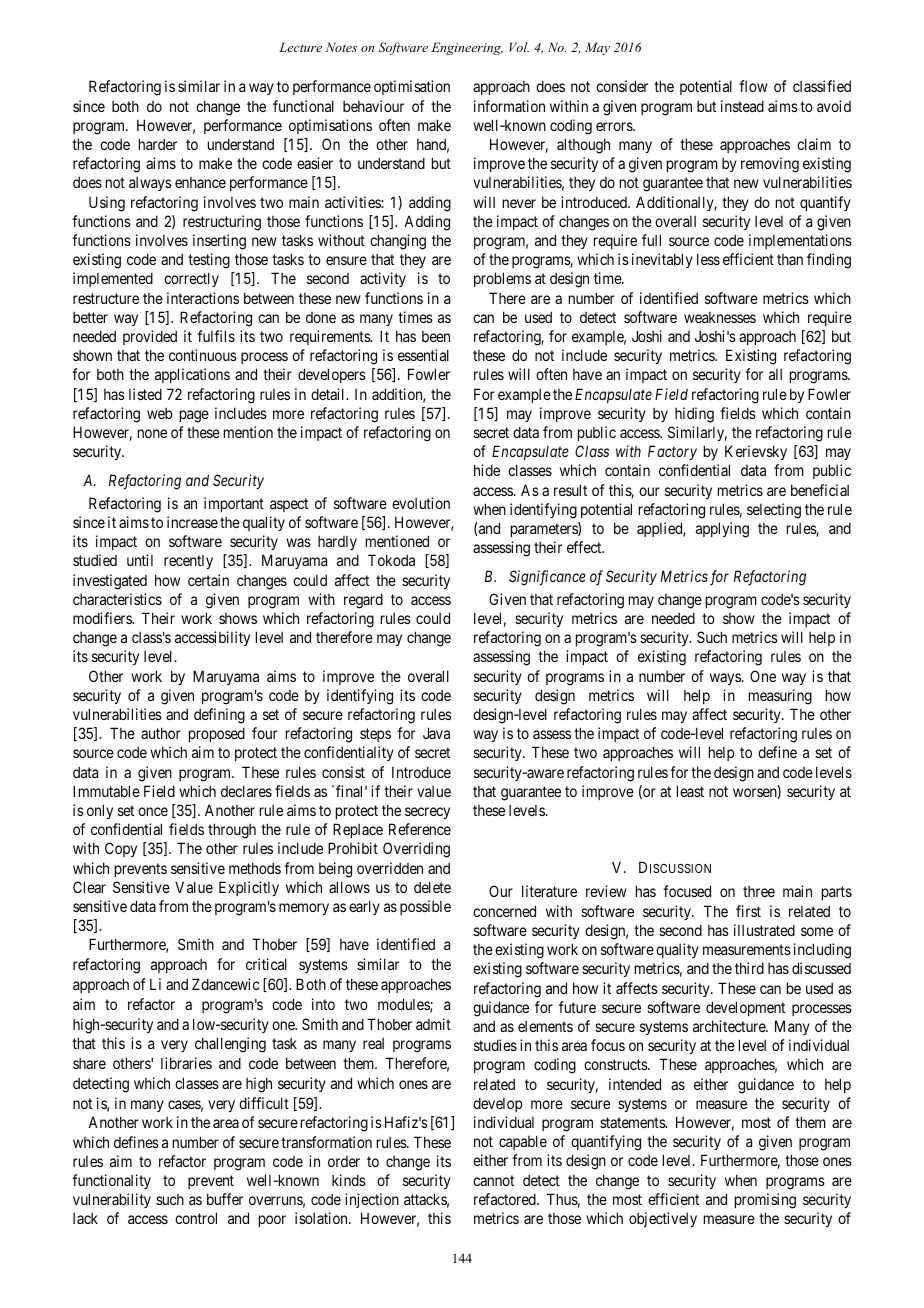 This screenshot has width=924, height=1308. What do you see at coordinates (158, 144) in the screenshot?
I see `harder` at bounding box center [158, 144].
